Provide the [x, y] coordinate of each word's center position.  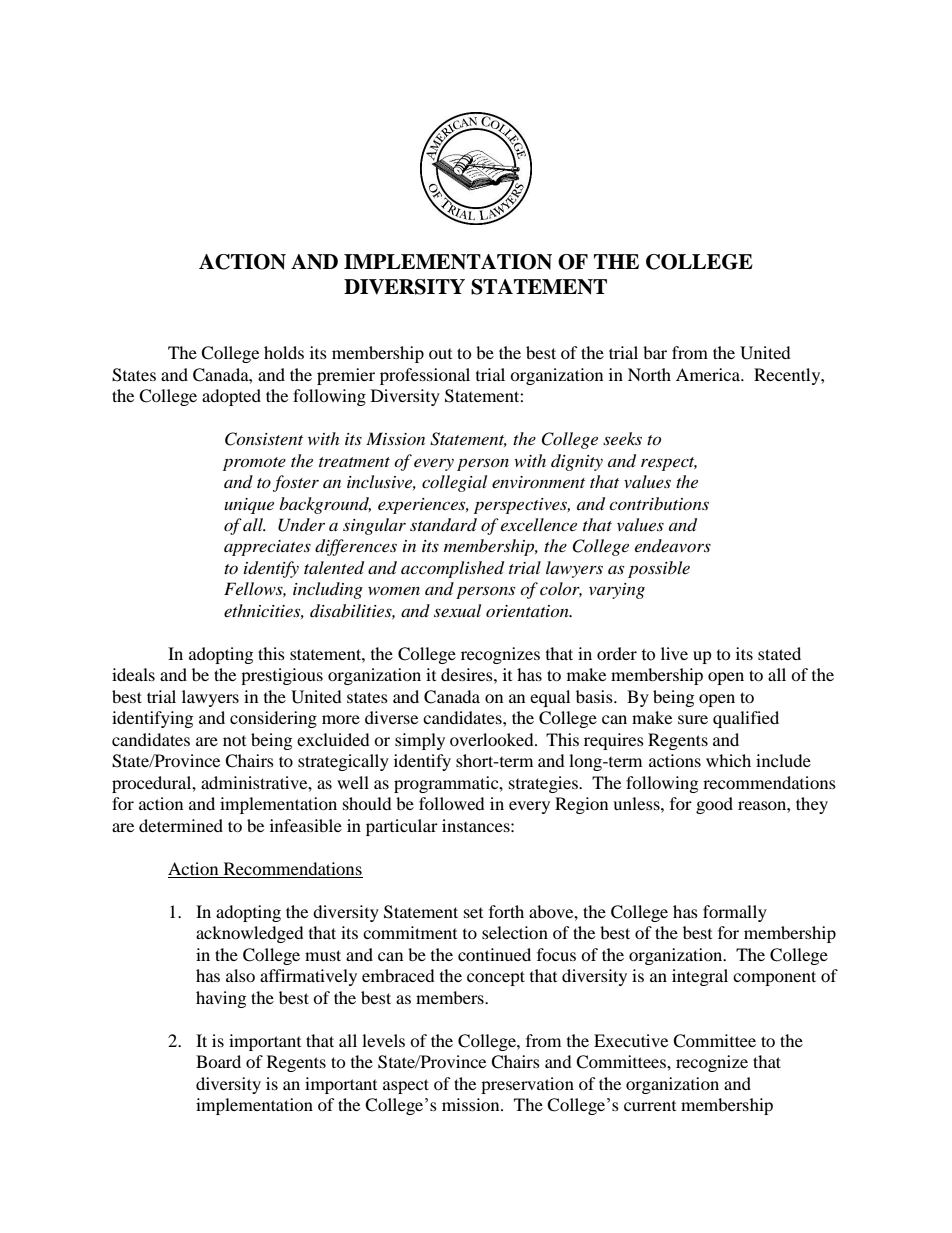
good [714, 805]
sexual [457, 610]
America [709, 374]
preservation [527, 1085]
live [674, 653]
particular [402, 827]
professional [425, 376]
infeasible [306, 825]
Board [218, 1061]
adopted [231, 397]
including [328, 590]
